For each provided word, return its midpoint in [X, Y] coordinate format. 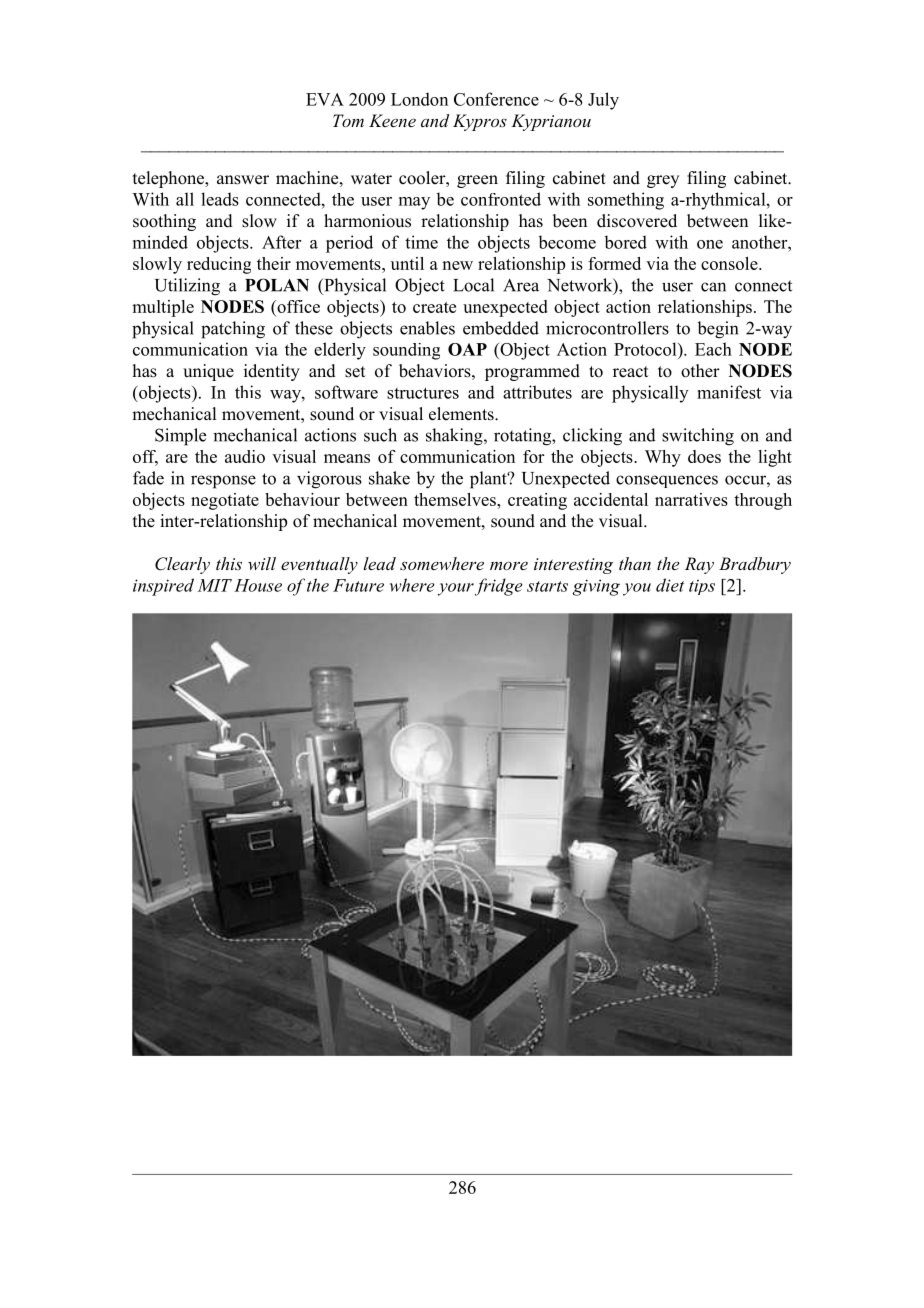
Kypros [480, 122]
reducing [219, 265]
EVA [325, 99]
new [457, 265]
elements [462, 414]
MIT [214, 585]
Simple [180, 437]
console [730, 263]
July [603, 101]
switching [698, 437]
